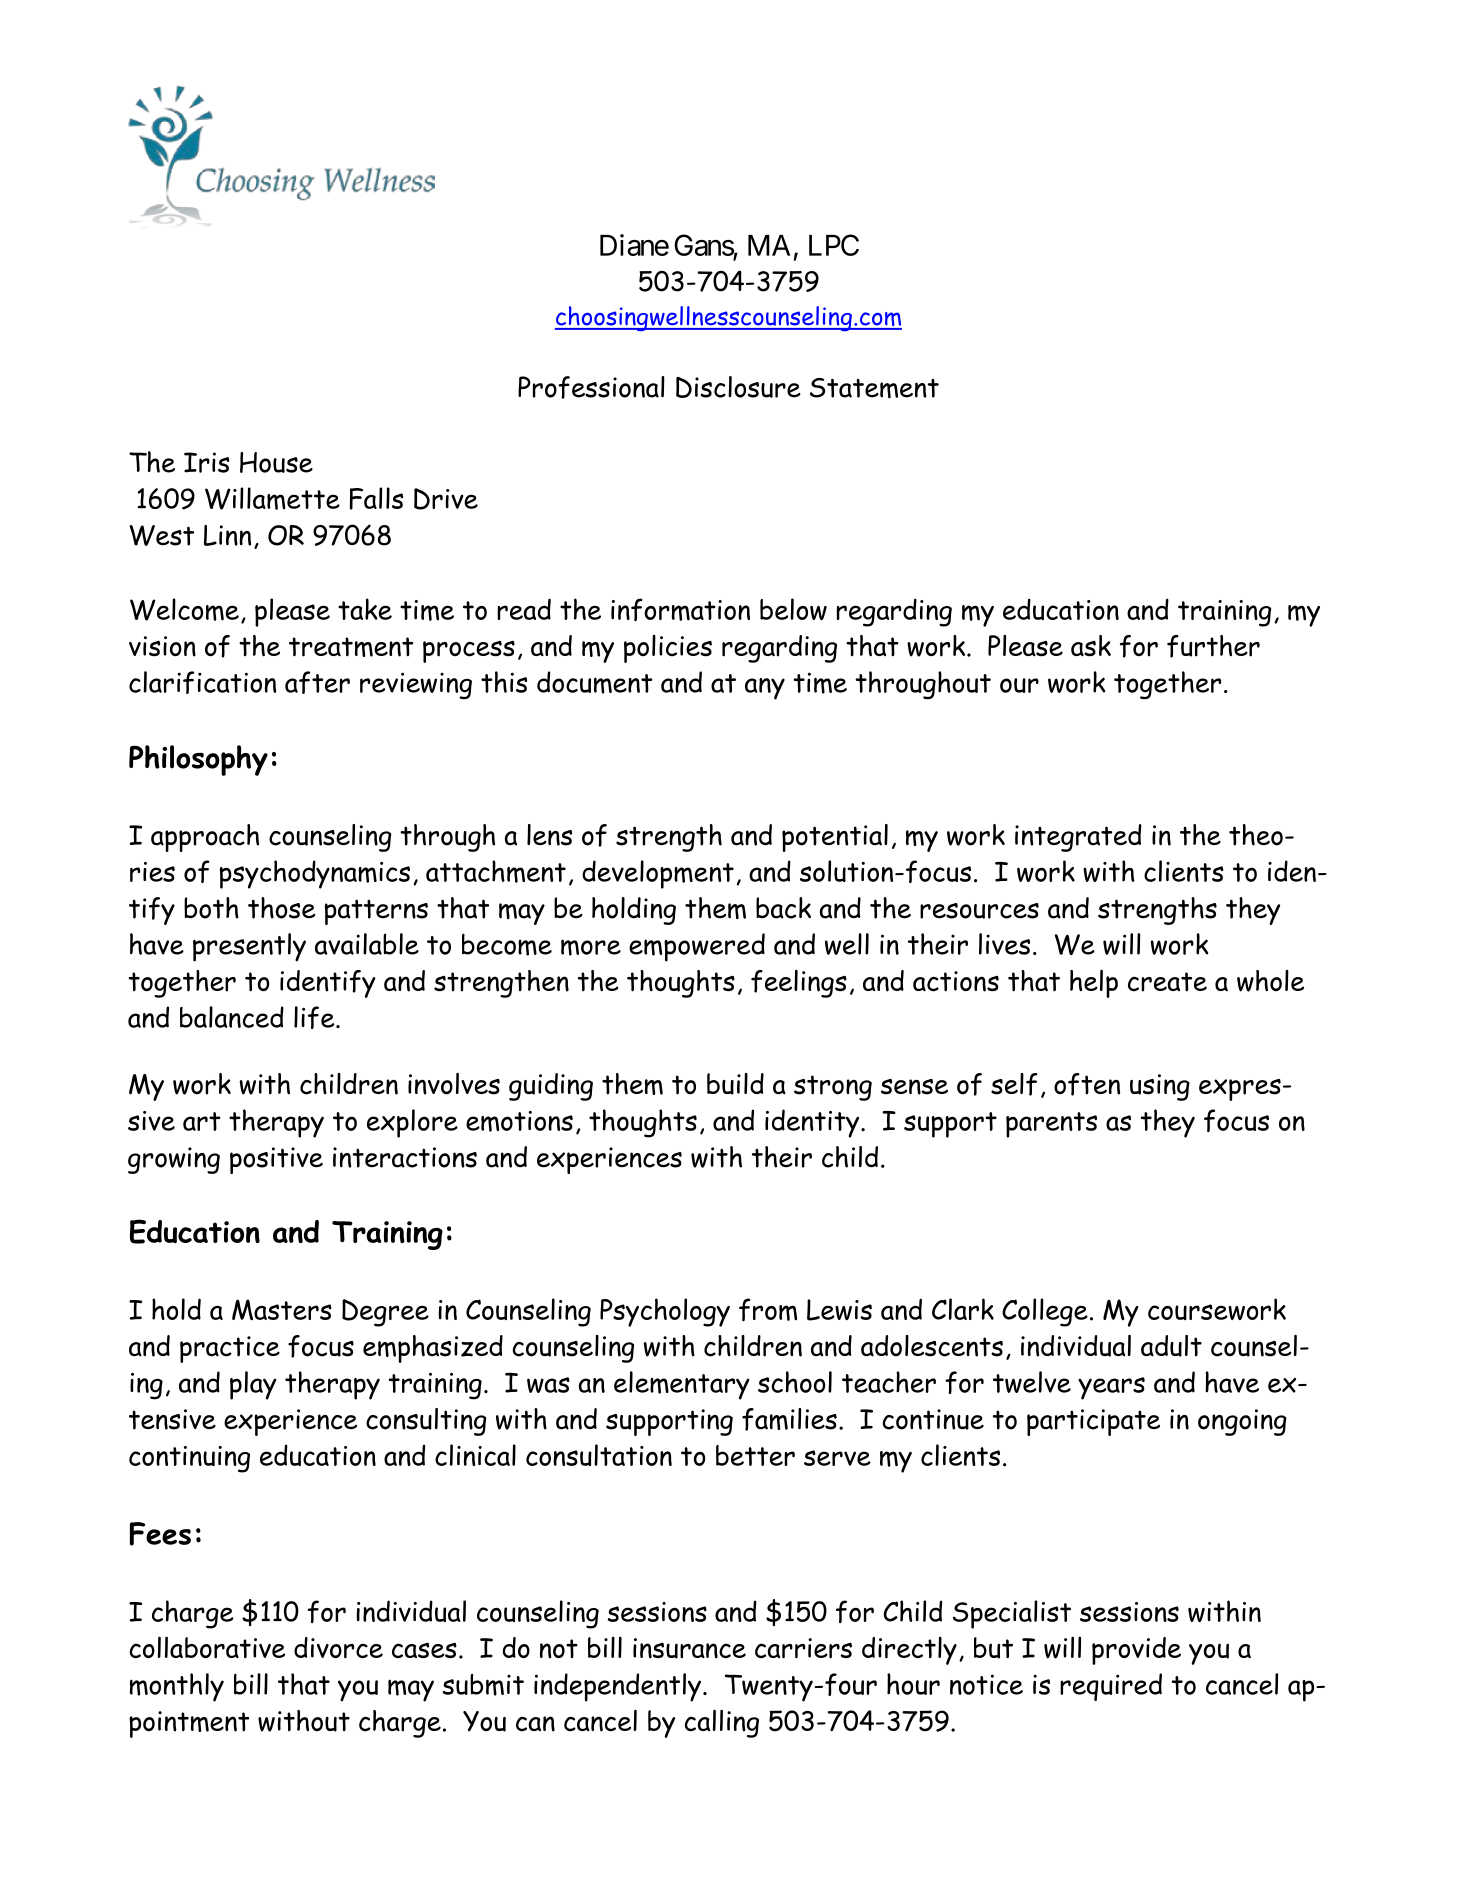  What do you see at coordinates (1167, 982) in the page?
I see `create` at bounding box center [1167, 982].
